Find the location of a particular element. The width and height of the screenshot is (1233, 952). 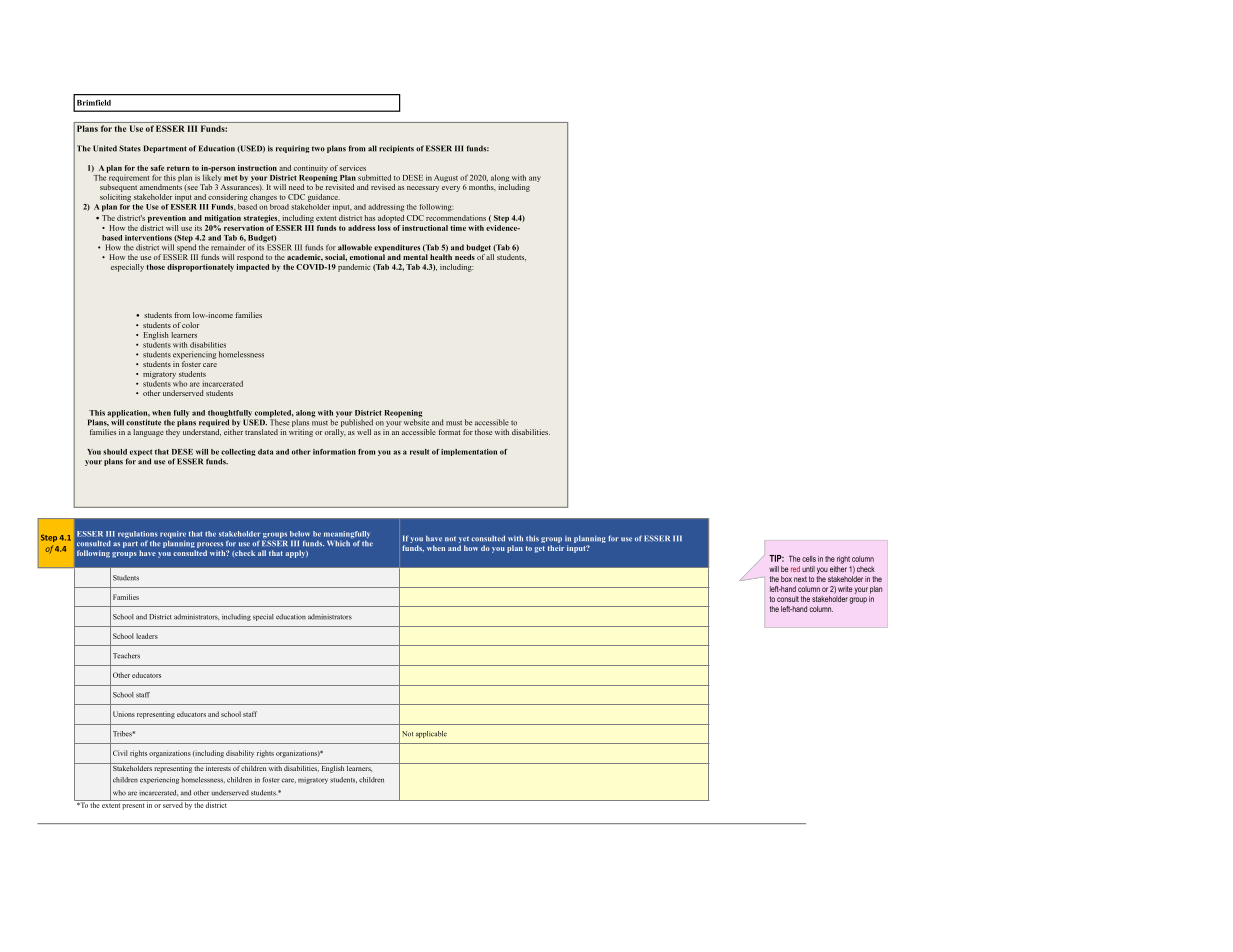

safe is located at coordinates (157, 168).
